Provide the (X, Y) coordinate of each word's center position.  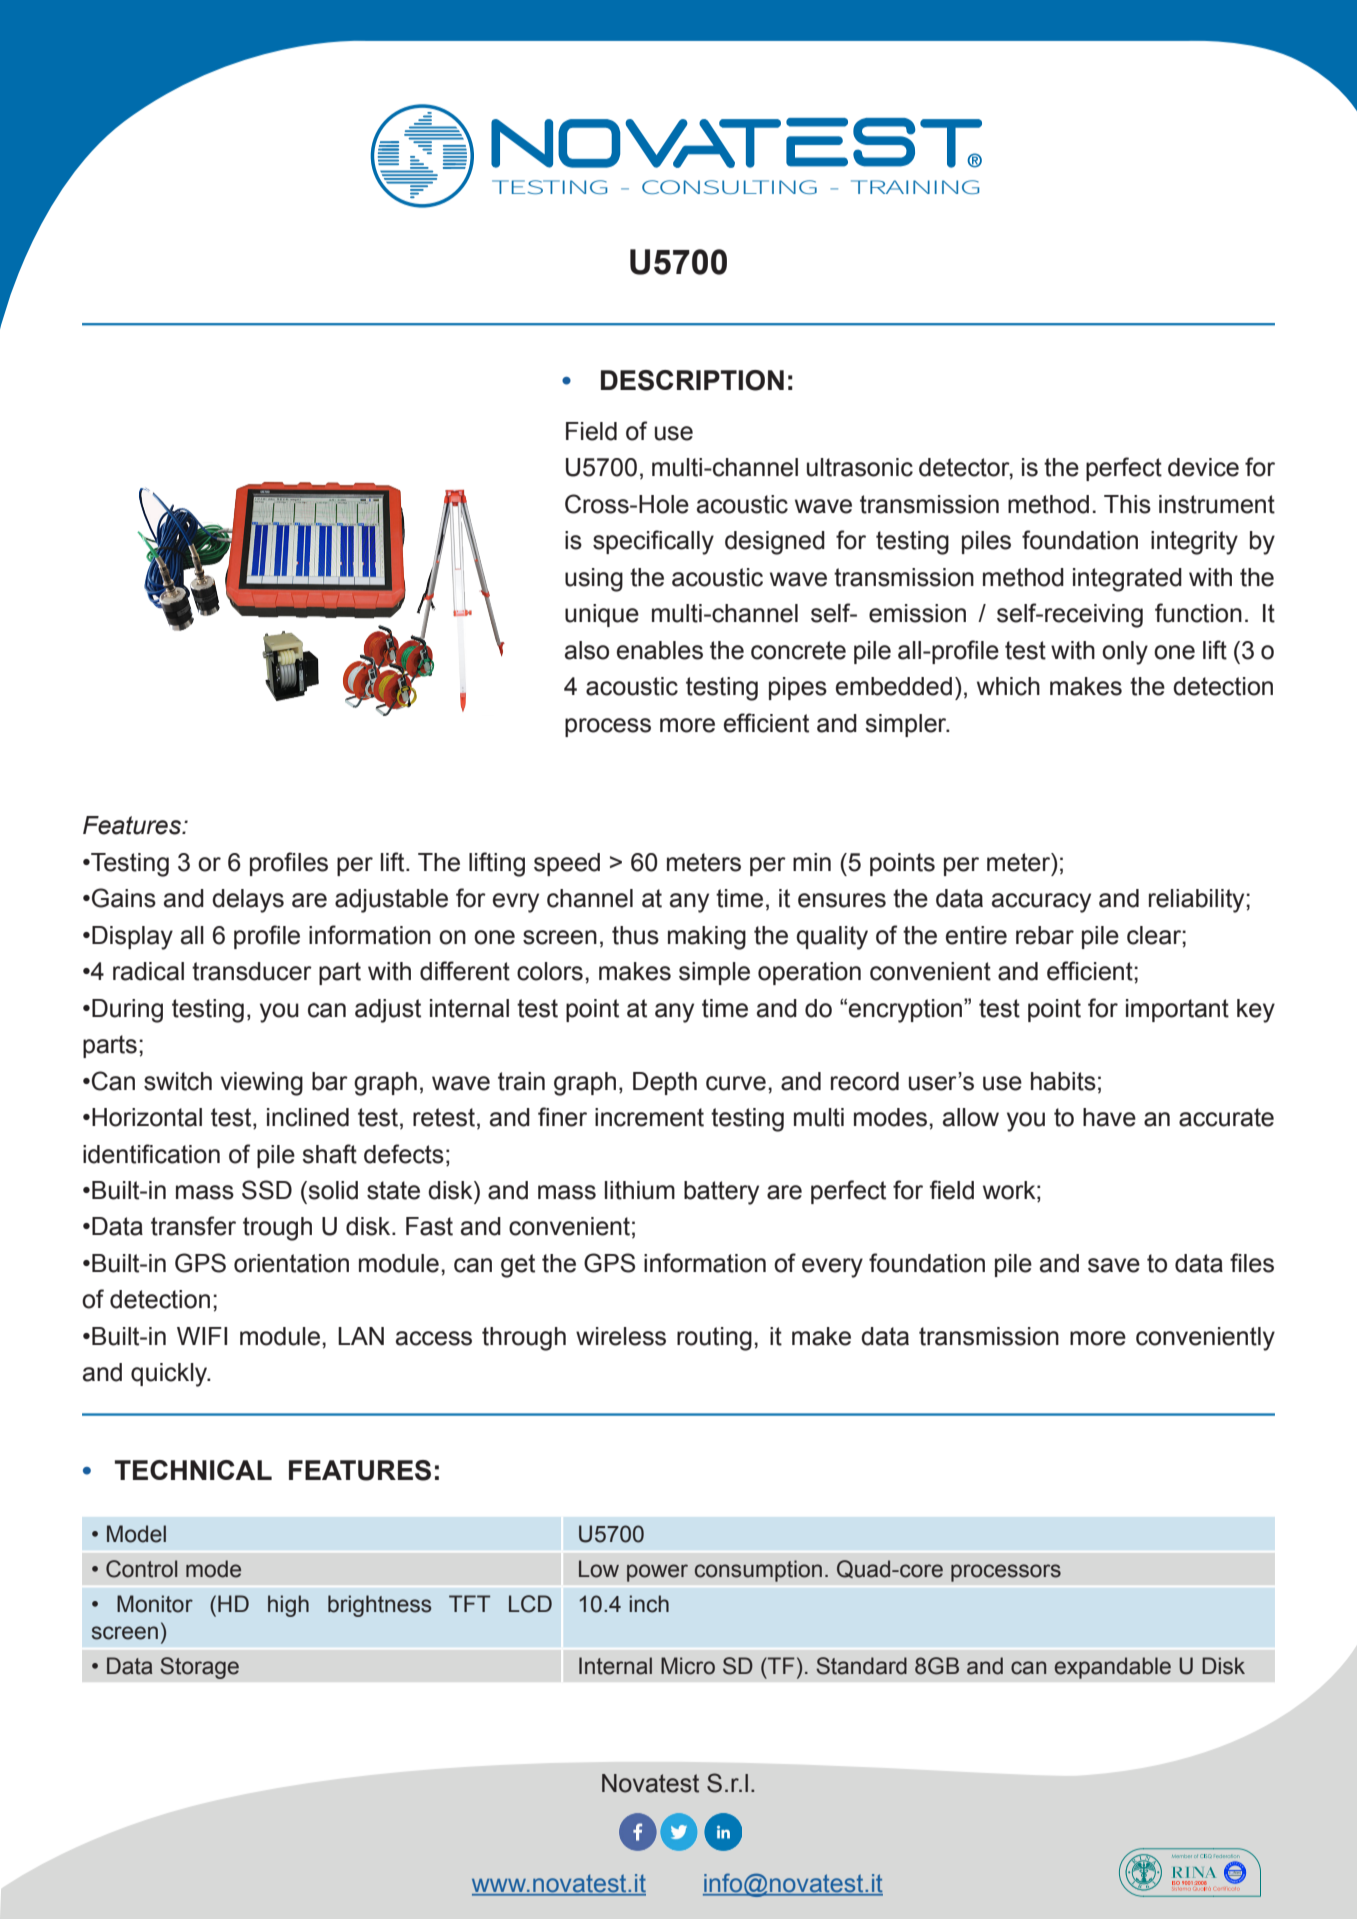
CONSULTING (729, 187)
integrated (1127, 580)
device (1203, 467)
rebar (1045, 935)
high (288, 1606)
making (707, 938)
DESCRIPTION (692, 380)
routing (714, 1339)
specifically (653, 542)
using (594, 580)
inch (649, 1604)
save (1114, 1265)
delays (248, 901)
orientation (291, 1263)
